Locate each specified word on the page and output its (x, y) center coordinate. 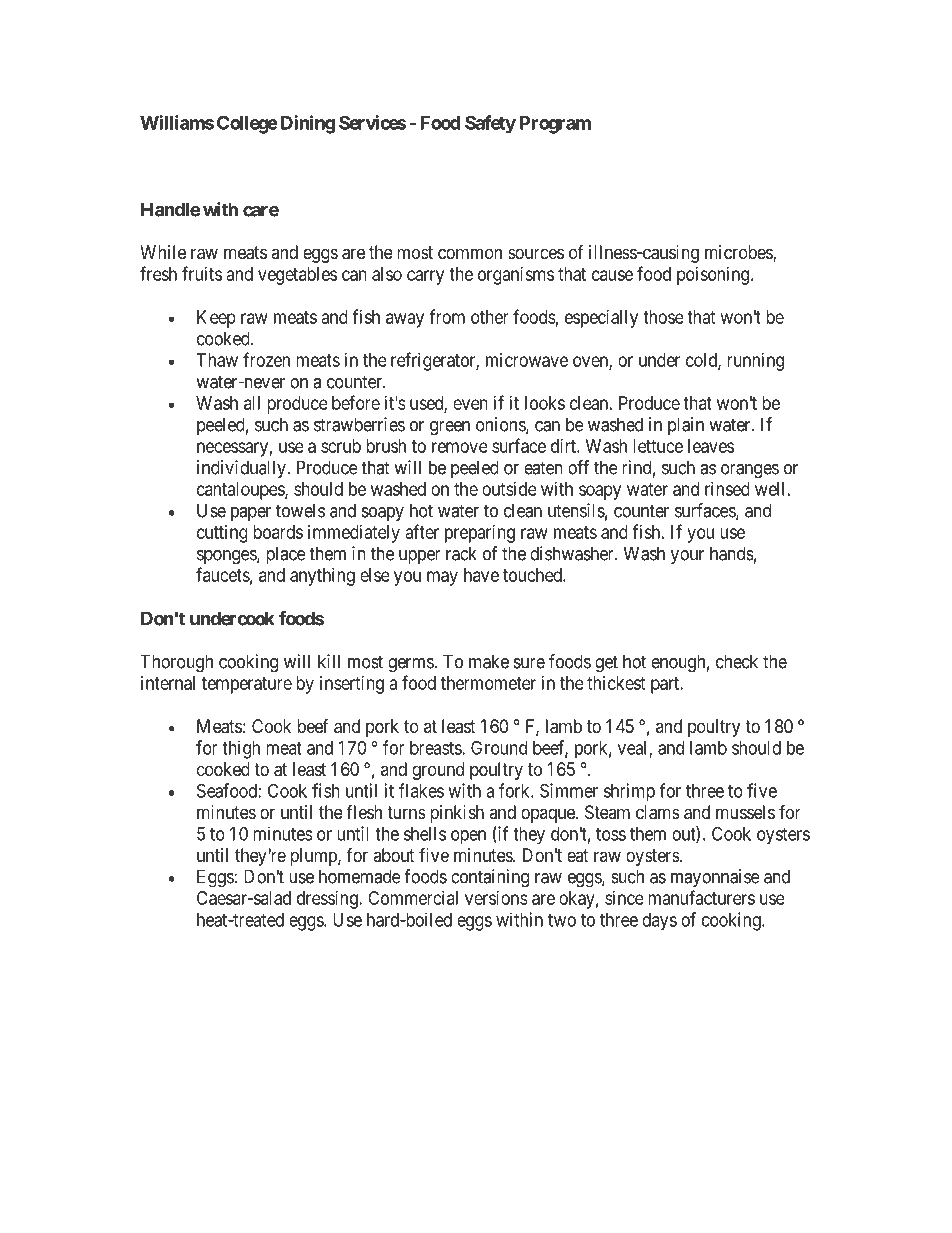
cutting (222, 534)
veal (634, 749)
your (687, 557)
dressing (328, 900)
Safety (490, 124)
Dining (308, 124)
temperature (247, 685)
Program (555, 125)
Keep (216, 319)
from (447, 316)
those (663, 317)
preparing (480, 534)
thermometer (488, 683)
